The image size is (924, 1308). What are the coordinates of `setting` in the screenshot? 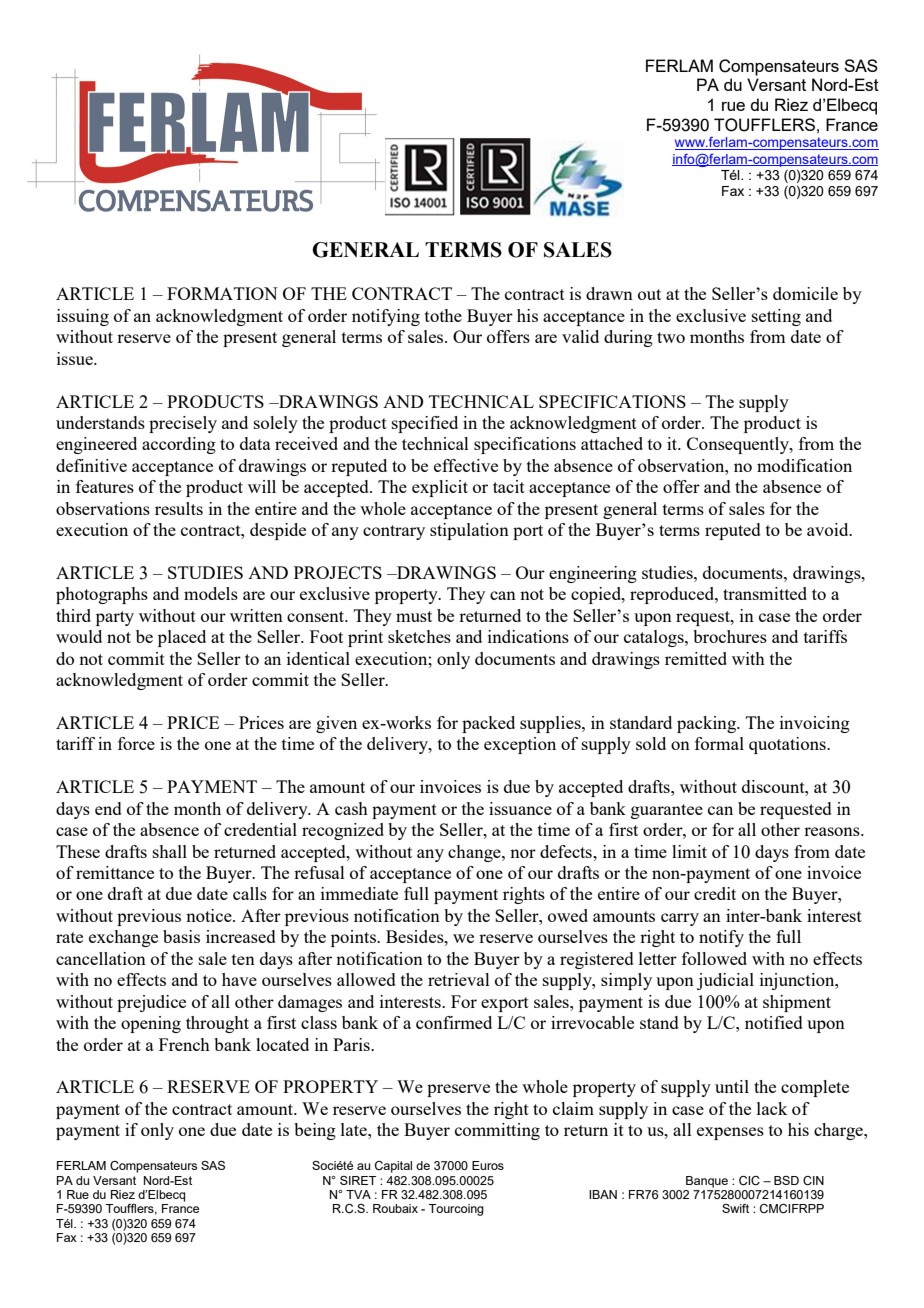 It's located at (776, 317).
